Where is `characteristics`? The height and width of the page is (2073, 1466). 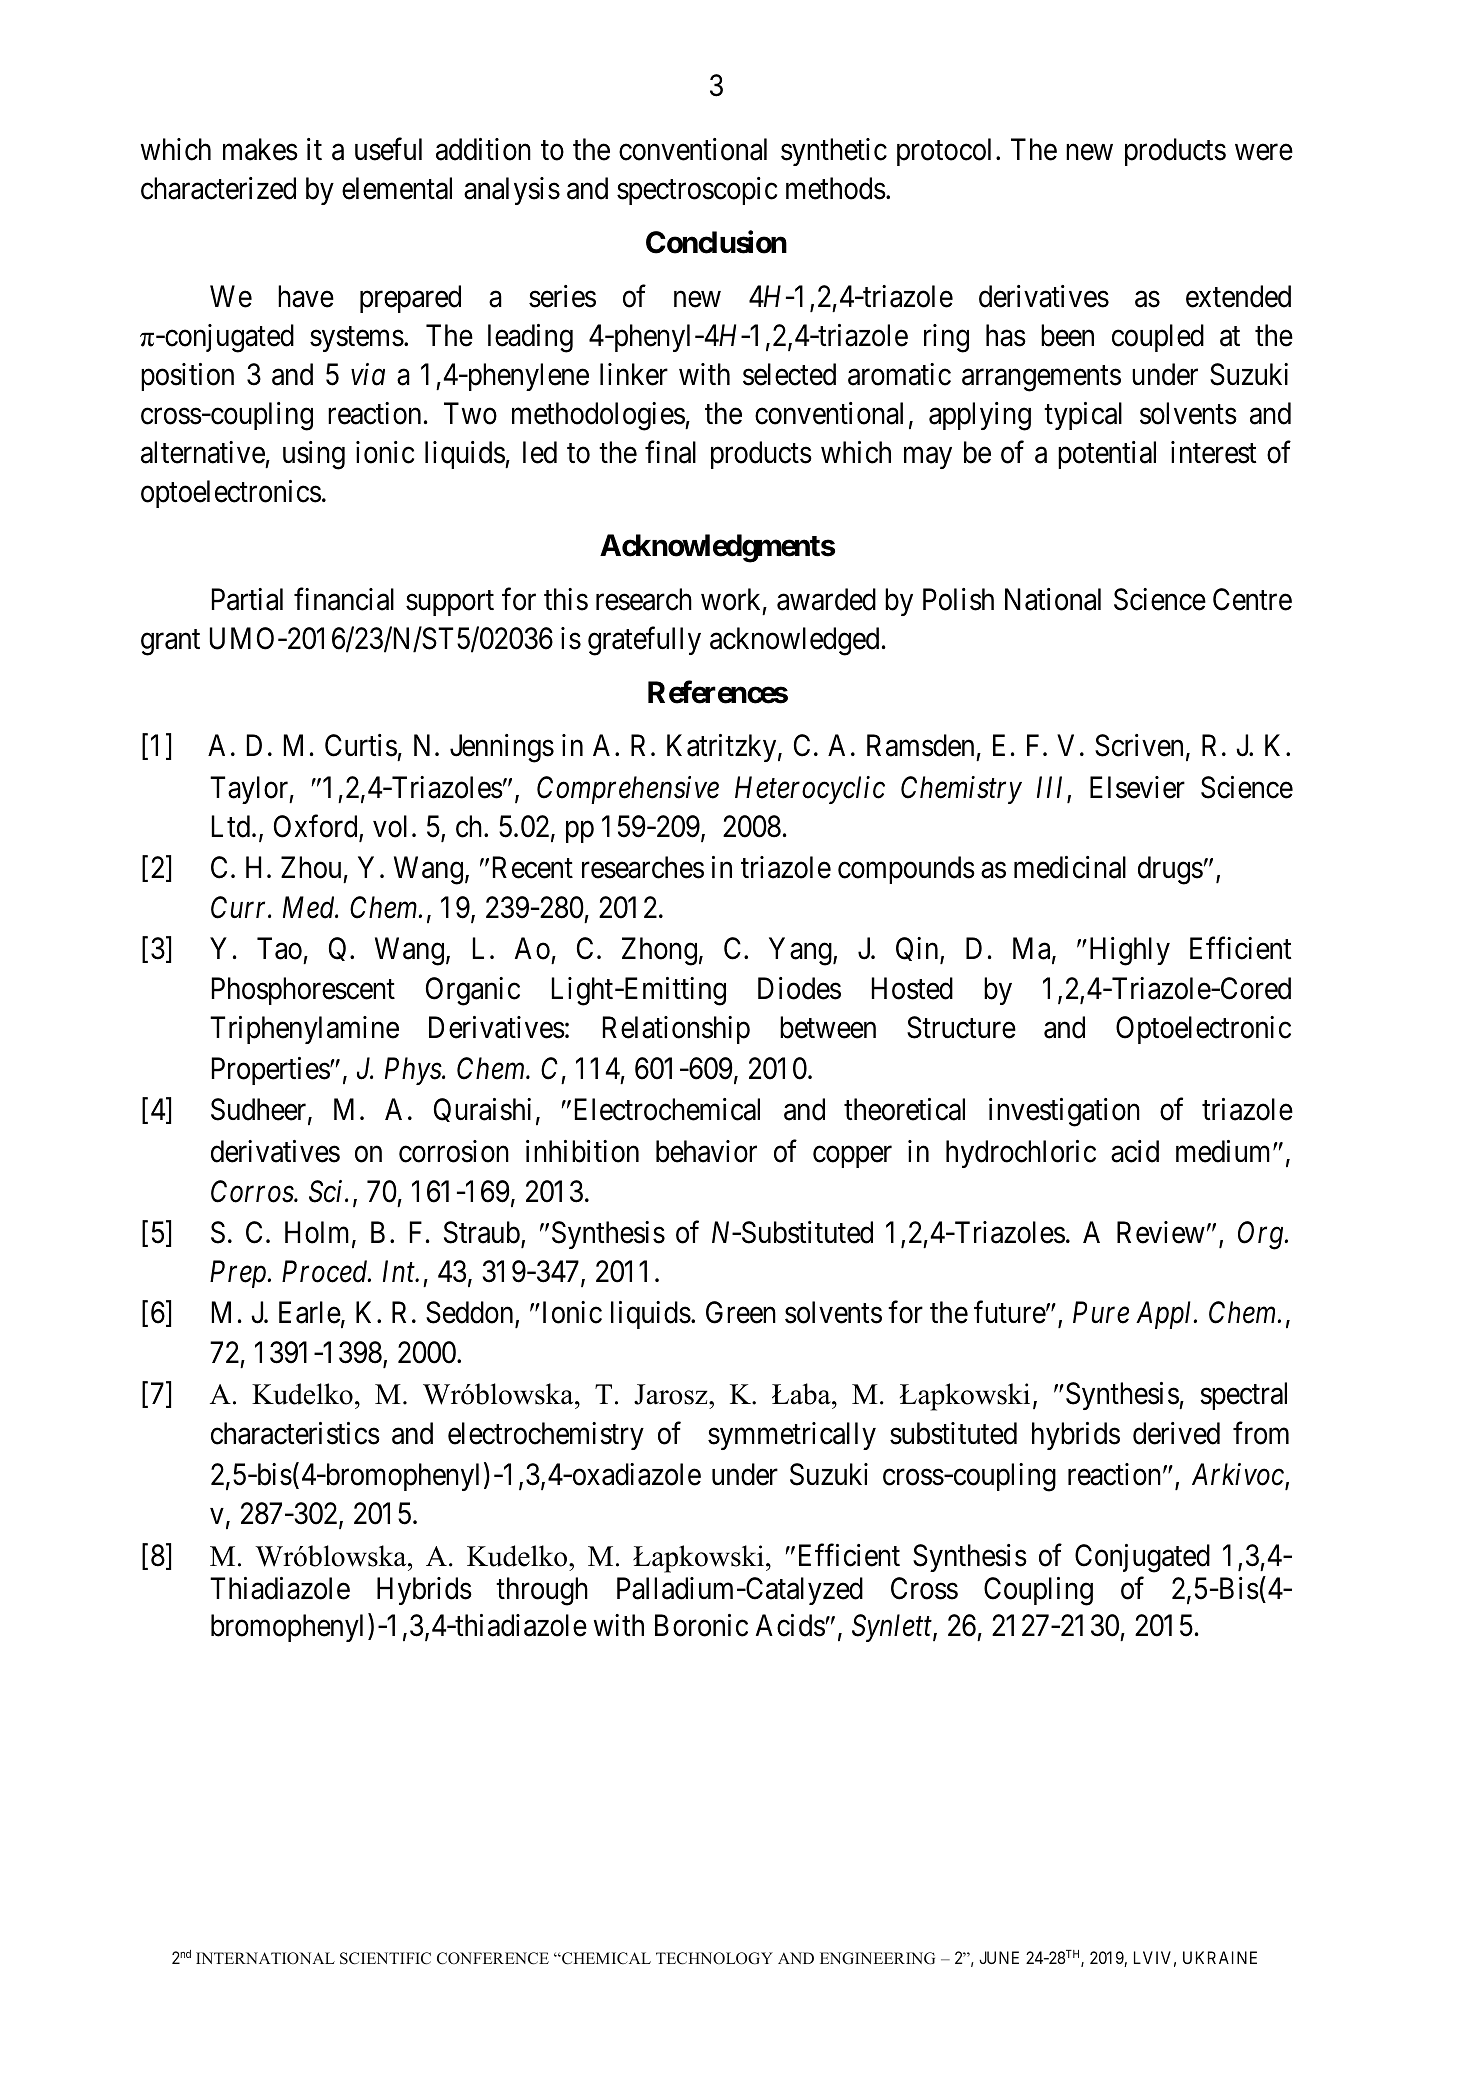
characteristics is located at coordinates (295, 1433).
